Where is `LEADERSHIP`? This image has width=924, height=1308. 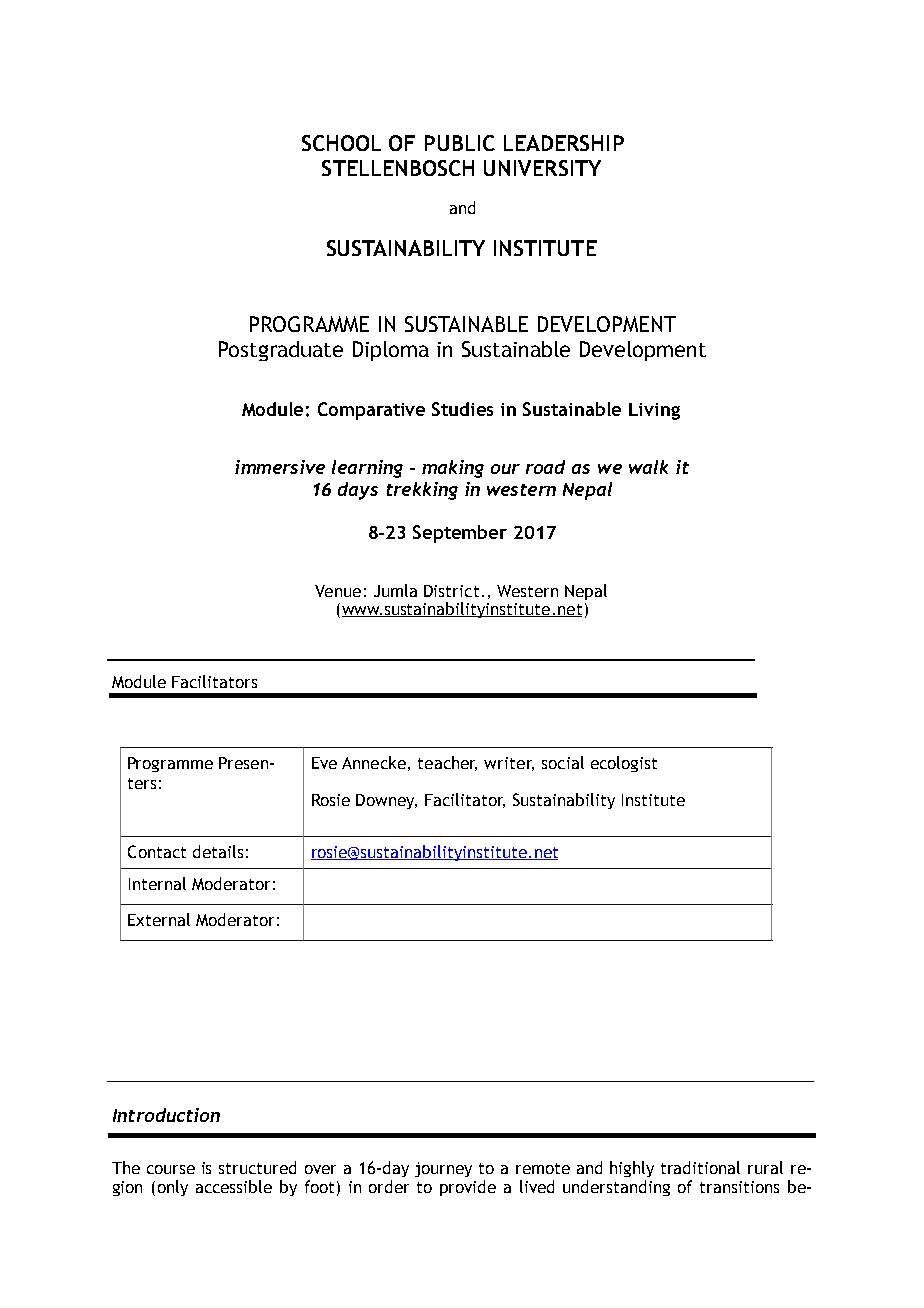
LEADERSHIP is located at coordinates (564, 143).
